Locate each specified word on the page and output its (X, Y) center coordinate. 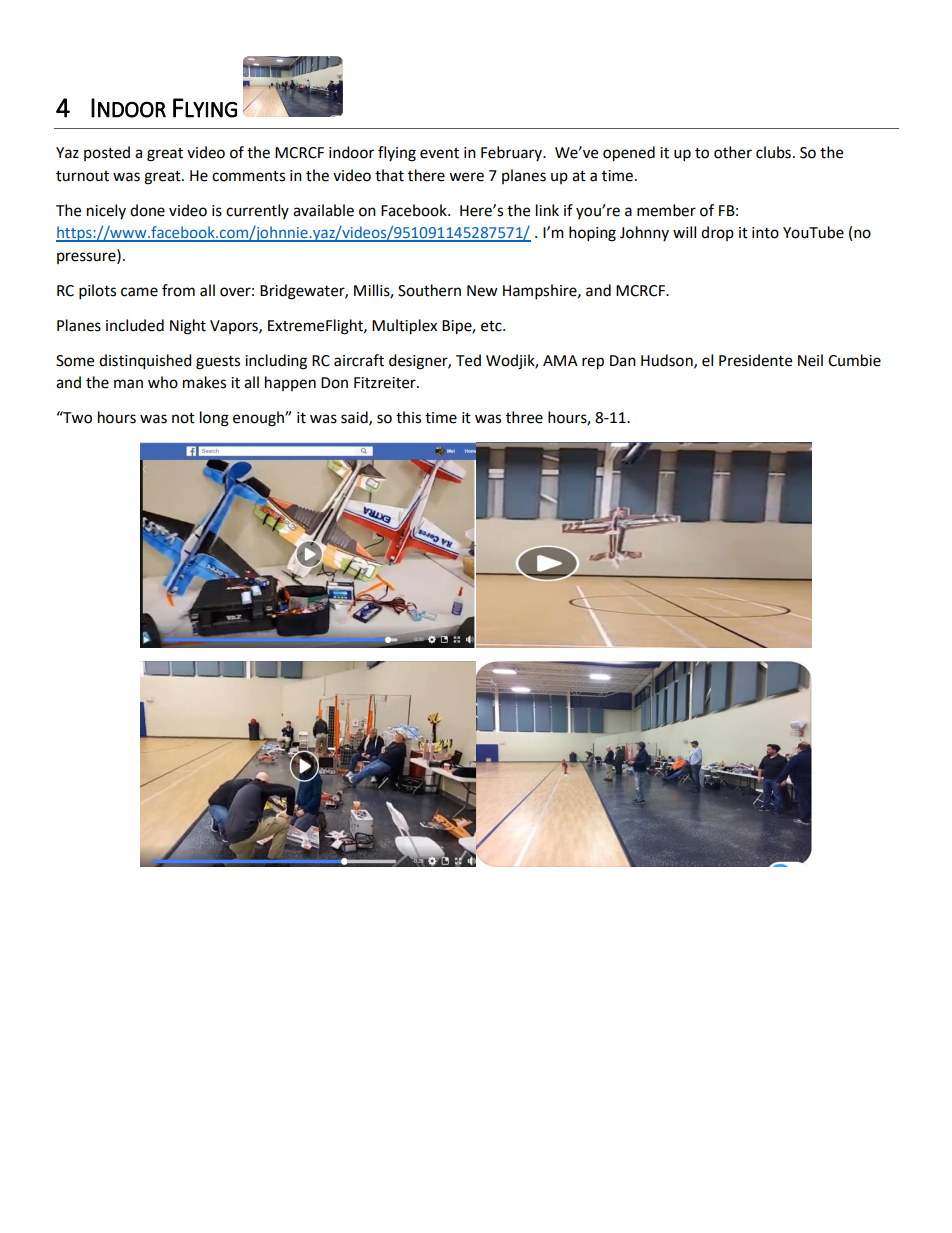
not (183, 418)
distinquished (145, 362)
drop (717, 233)
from (178, 290)
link (547, 210)
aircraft (359, 360)
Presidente (755, 360)
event (439, 153)
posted (107, 153)
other (733, 152)
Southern (429, 290)
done (147, 210)
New (482, 291)
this (408, 417)
